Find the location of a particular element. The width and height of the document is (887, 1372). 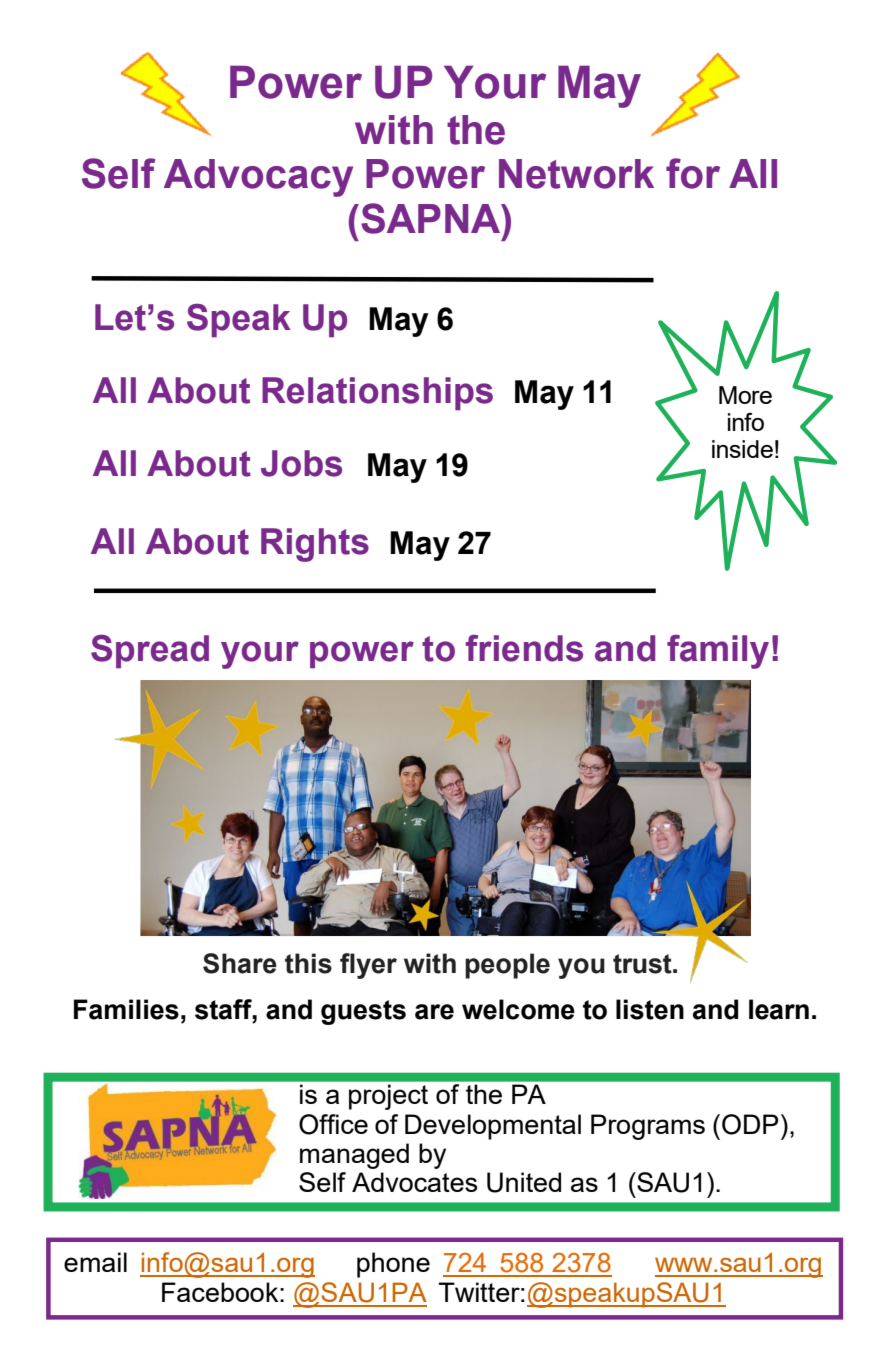

listen is located at coordinates (650, 1009).
